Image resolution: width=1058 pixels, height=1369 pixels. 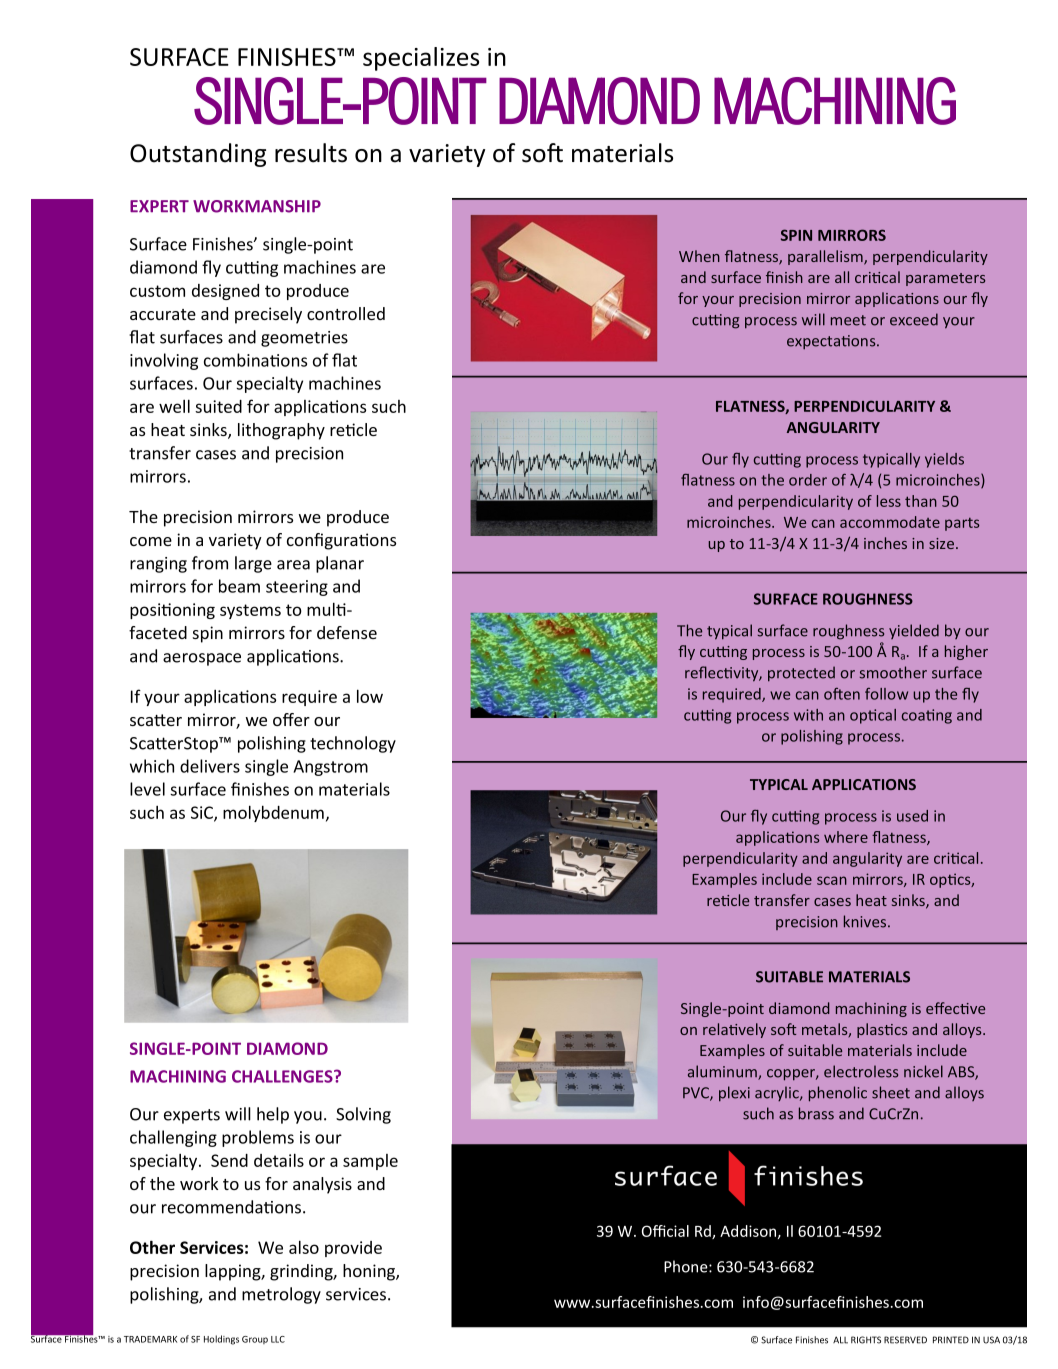 What do you see at coordinates (421, 59) in the document?
I see `specializes` at bounding box center [421, 59].
